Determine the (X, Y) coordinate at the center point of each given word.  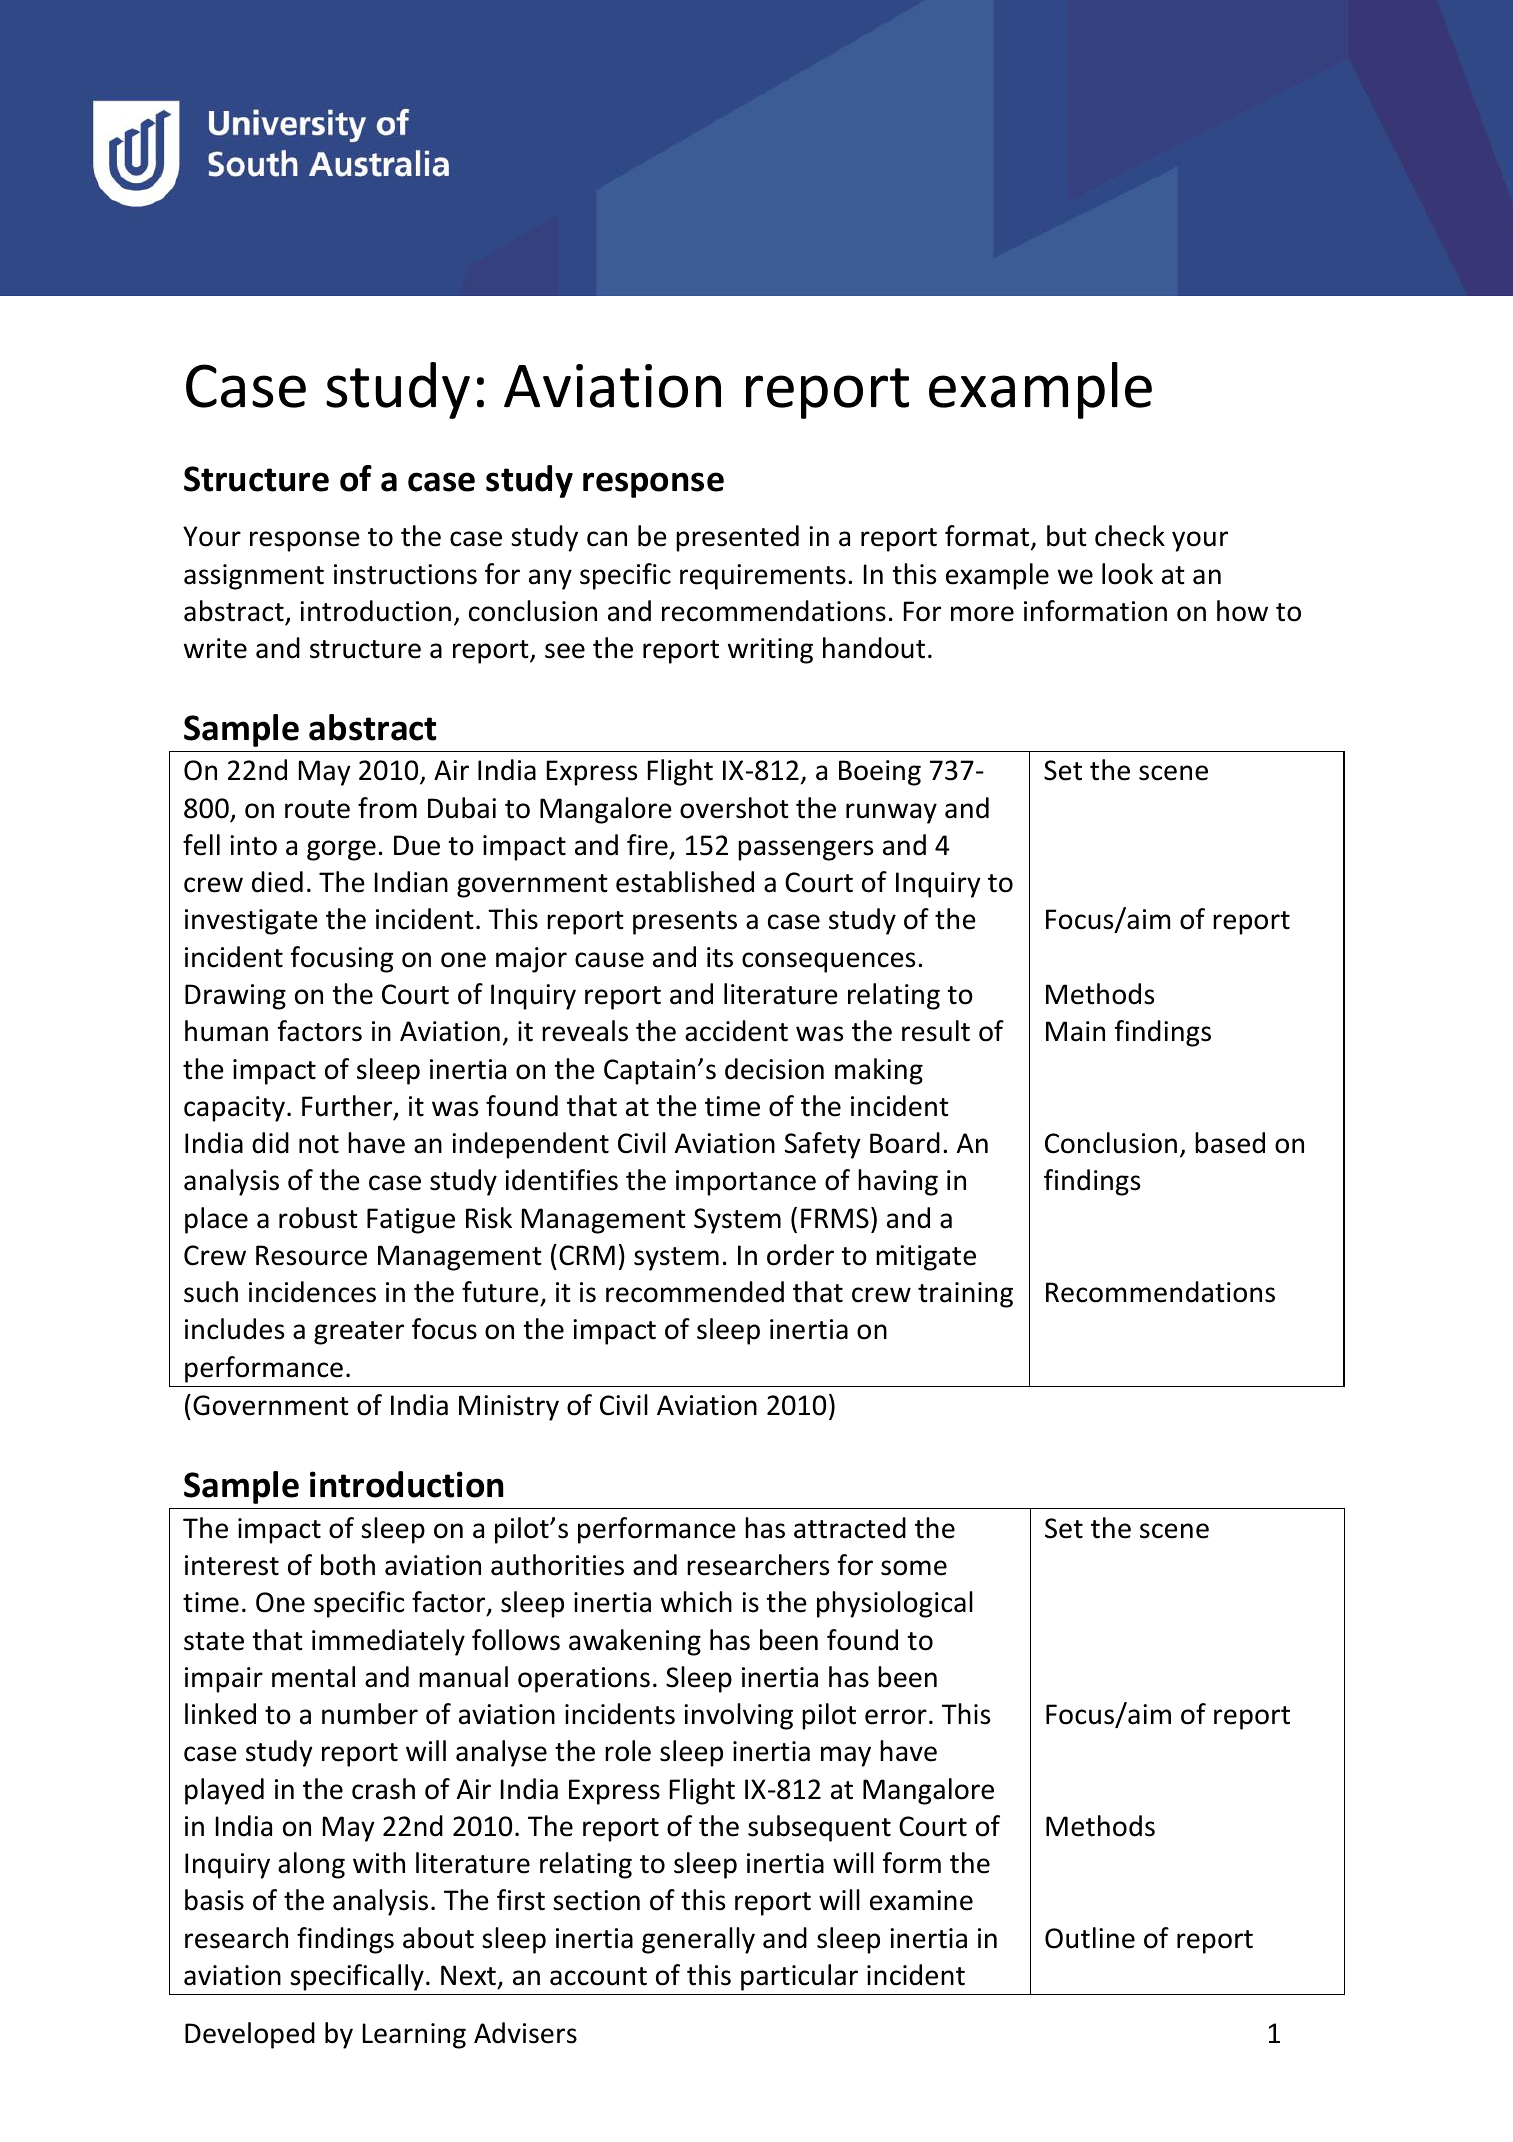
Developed (250, 2035)
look (1127, 574)
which (696, 1602)
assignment (254, 577)
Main (1075, 1031)
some (914, 1568)
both (348, 1565)
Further (348, 1107)
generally (698, 1940)
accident (736, 1031)
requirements (763, 577)
